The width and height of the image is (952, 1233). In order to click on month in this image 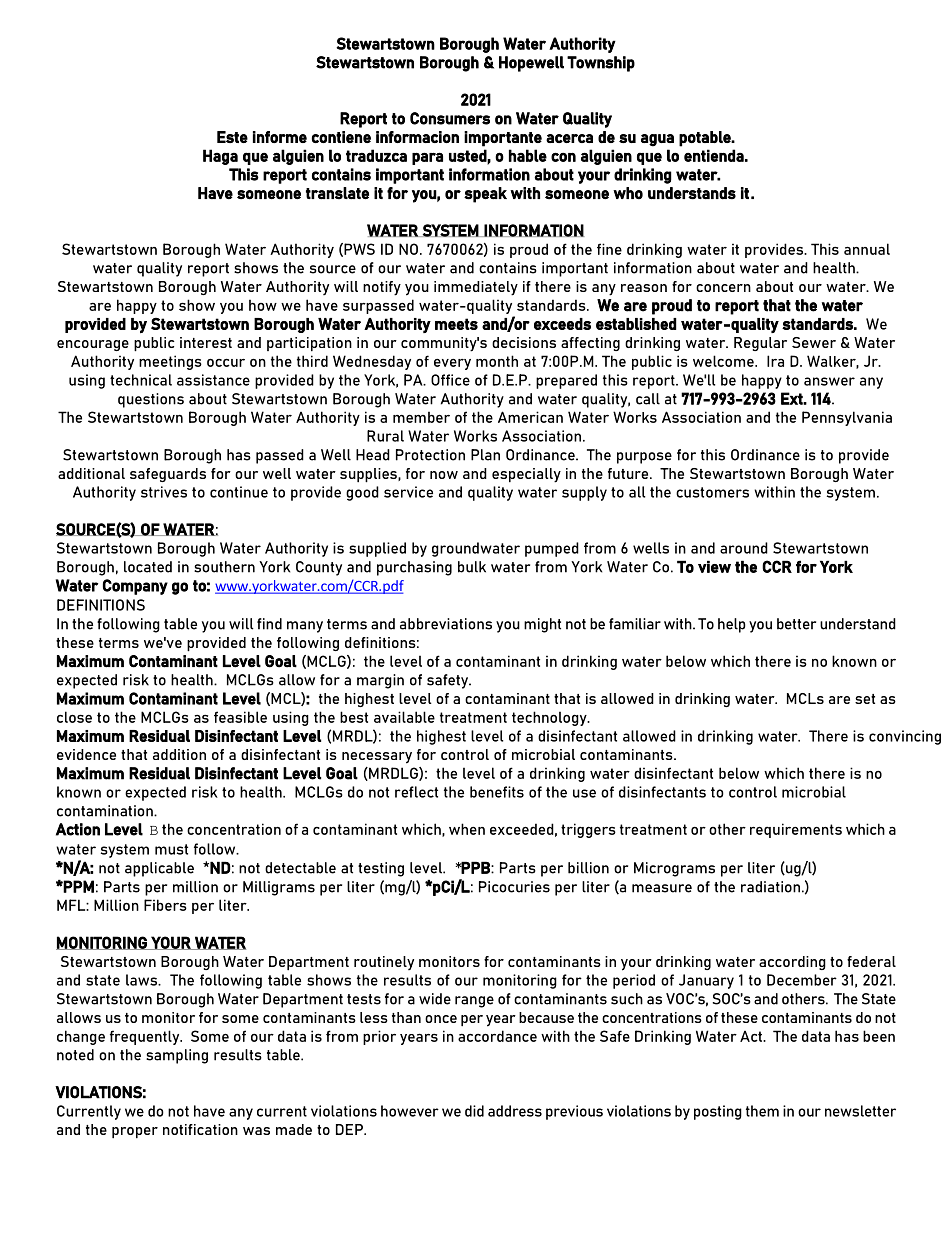, I will do `click(497, 361)`.
